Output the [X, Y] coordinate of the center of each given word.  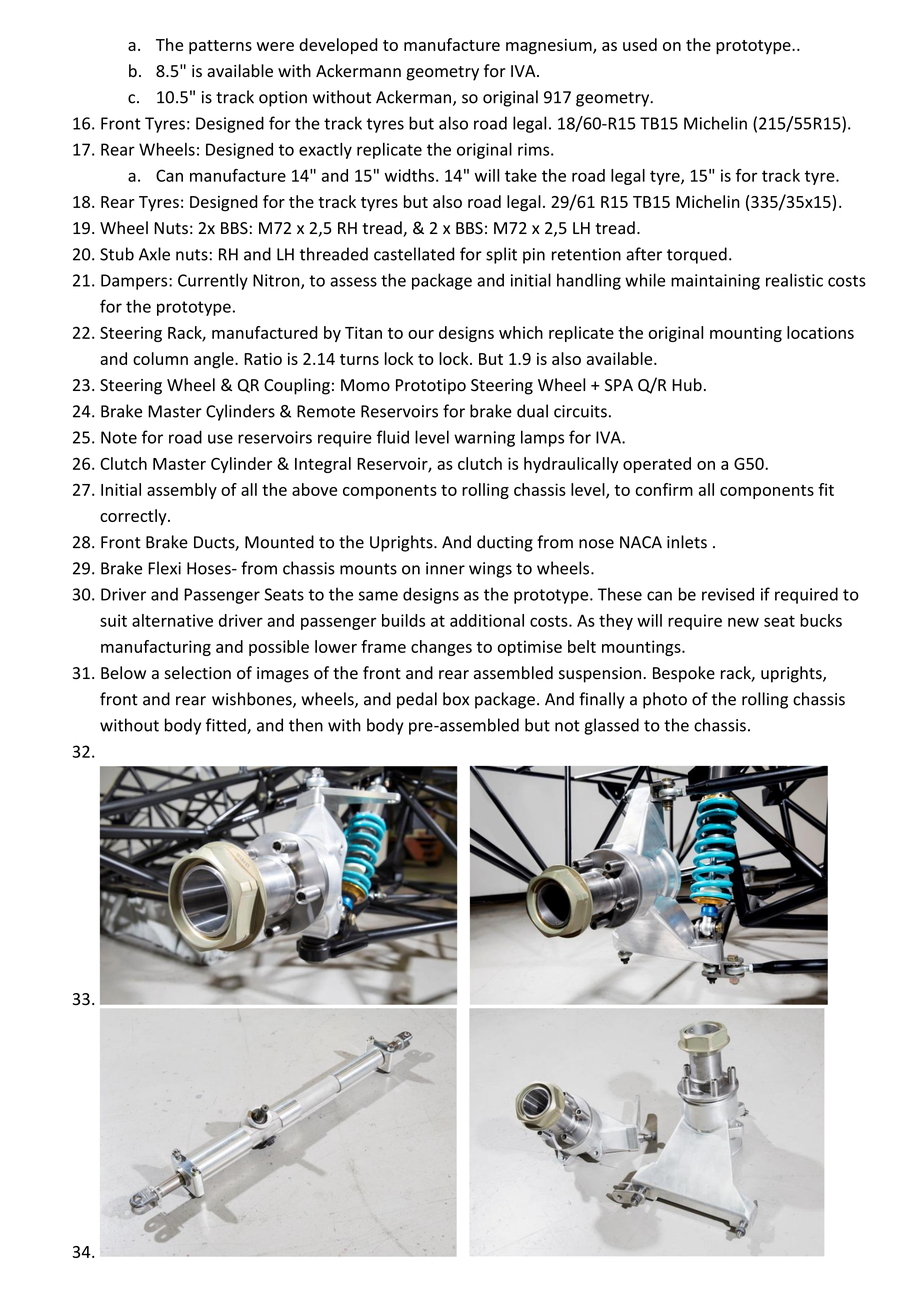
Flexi [164, 568]
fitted [227, 726]
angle [215, 360]
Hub [687, 384]
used [640, 44]
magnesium [550, 47]
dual [532, 411]
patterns [220, 47]
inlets [687, 542]
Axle [154, 254]
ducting [505, 543]
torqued [697, 255]
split [501, 255]
